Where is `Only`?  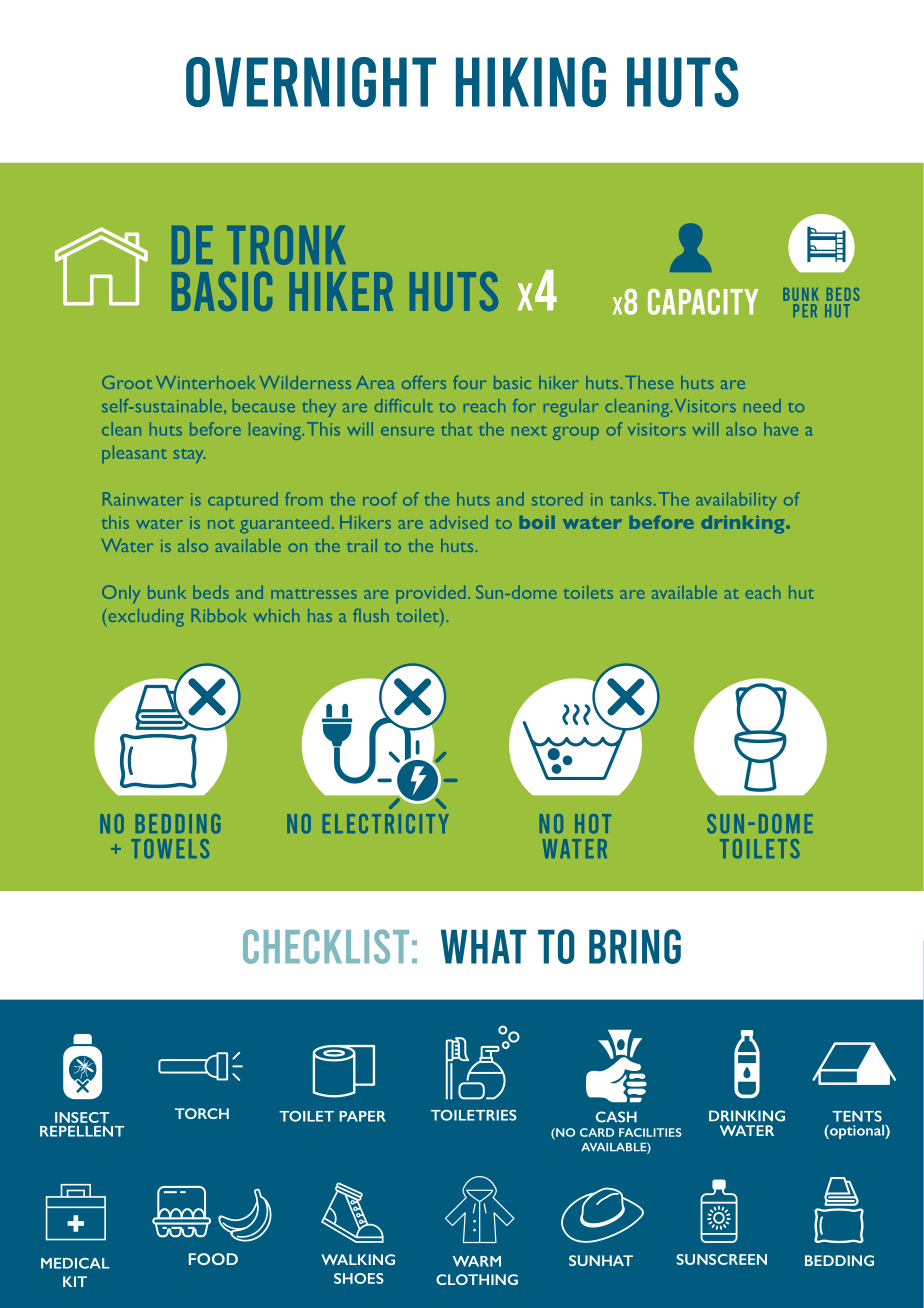 Only is located at coordinates (121, 594).
